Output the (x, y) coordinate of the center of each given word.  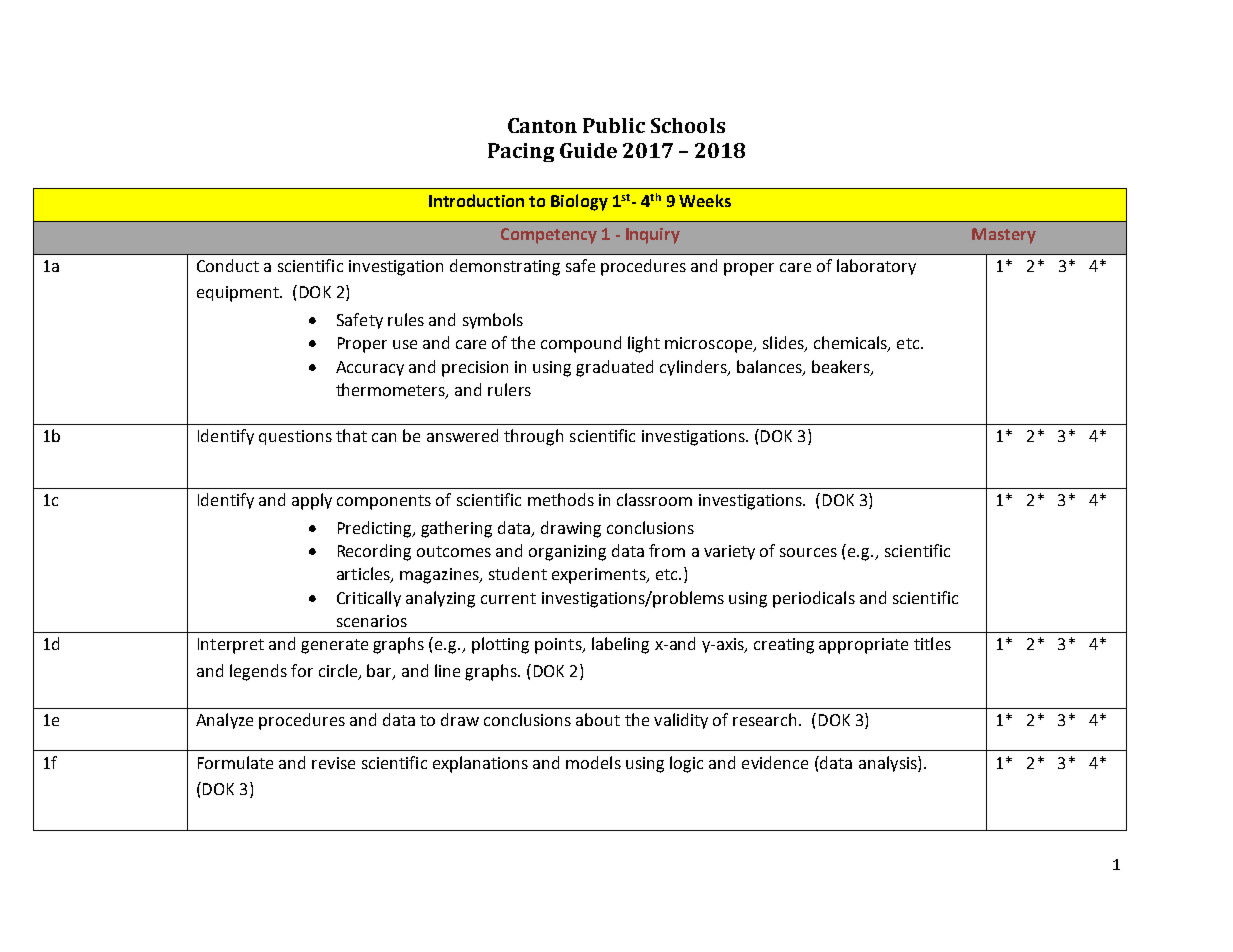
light (644, 344)
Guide (588, 150)
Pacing (521, 152)
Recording (374, 552)
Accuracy (370, 368)
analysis (889, 764)
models (593, 762)
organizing (567, 553)
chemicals (851, 344)
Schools (688, 125)
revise (333, 763)
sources (808, 552)
